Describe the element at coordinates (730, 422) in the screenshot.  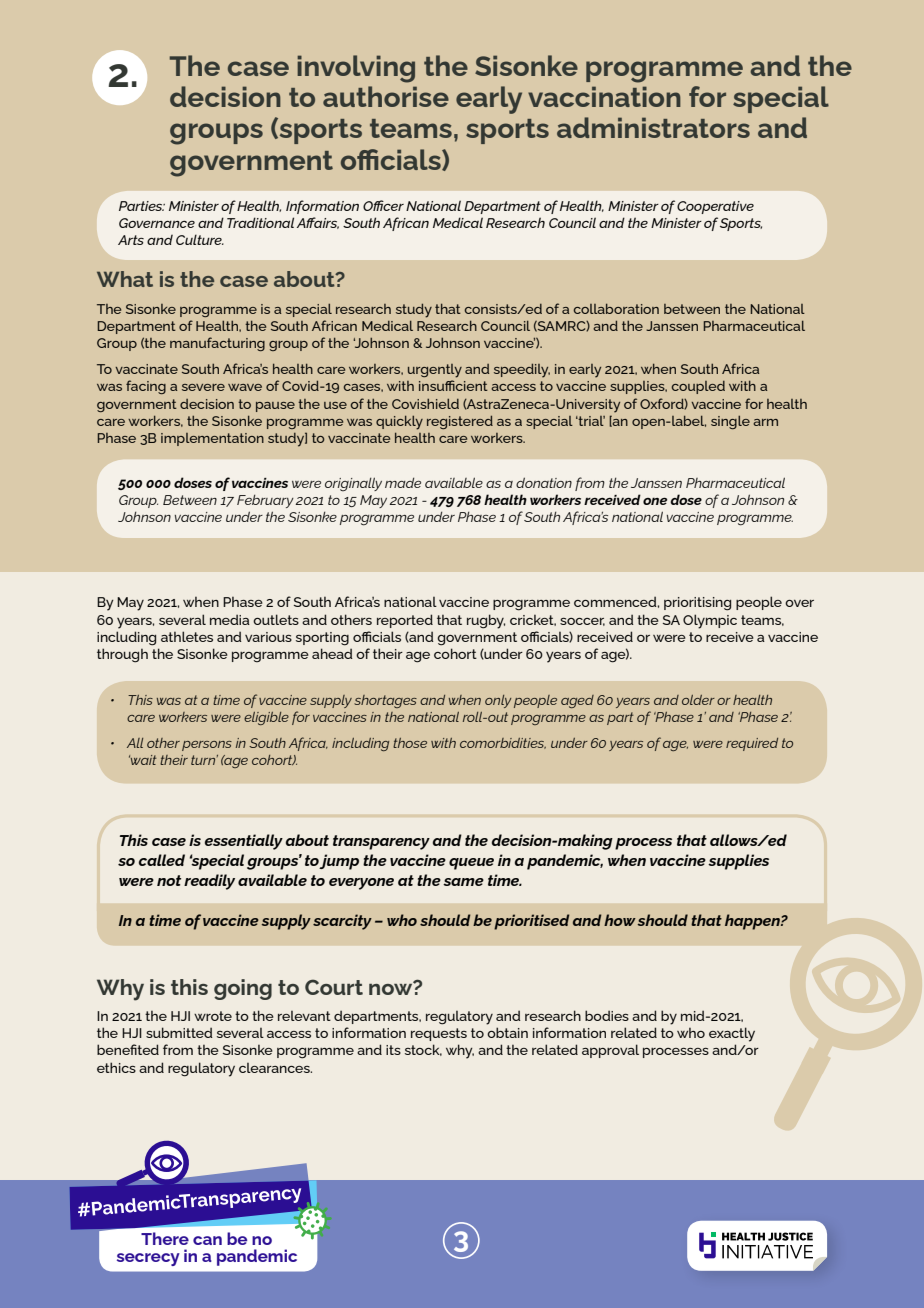
I see `single` at that location.
